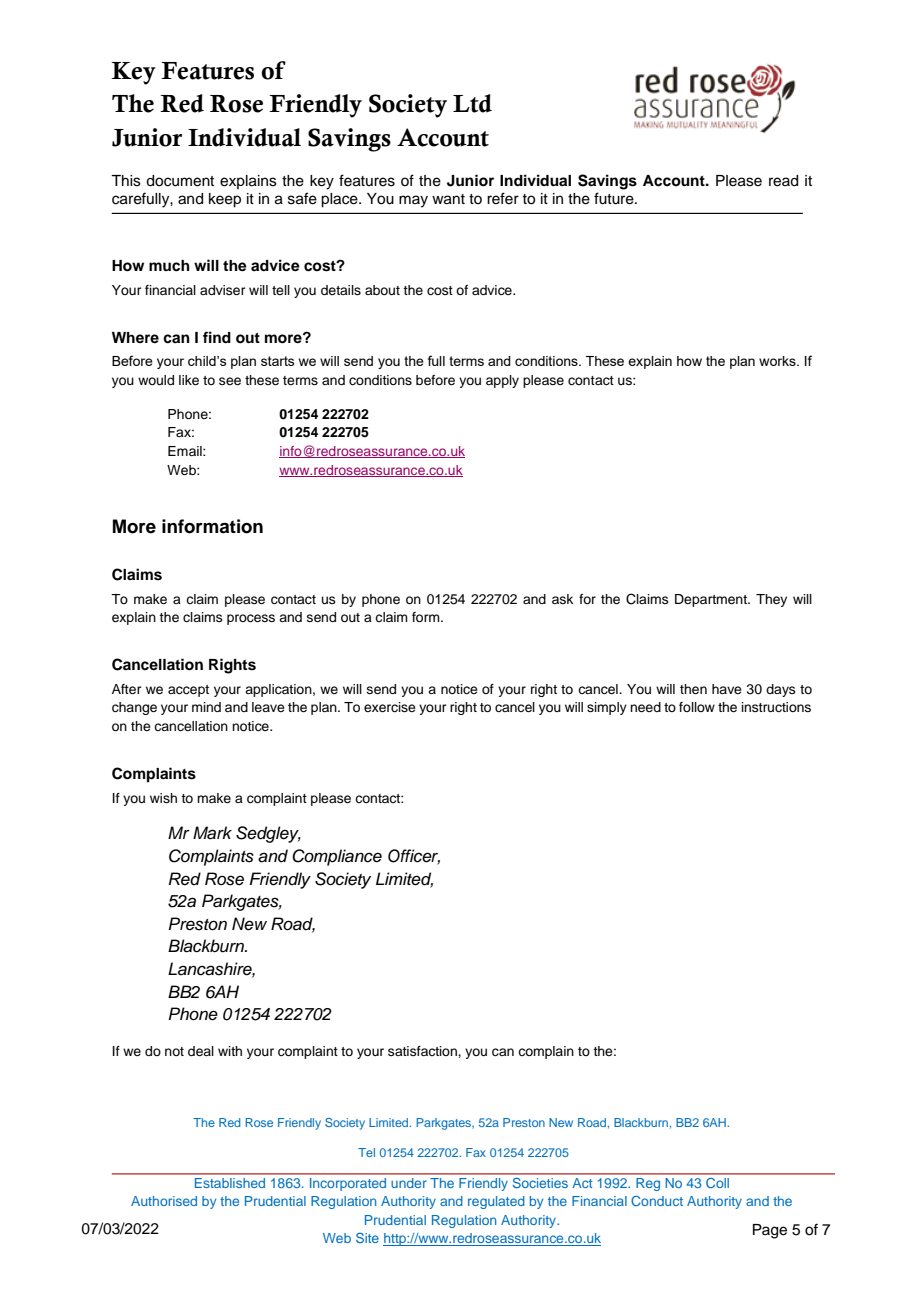  Describe the element at coordinates (212, 833) in the screenshot. I see `Mark` at that location.
